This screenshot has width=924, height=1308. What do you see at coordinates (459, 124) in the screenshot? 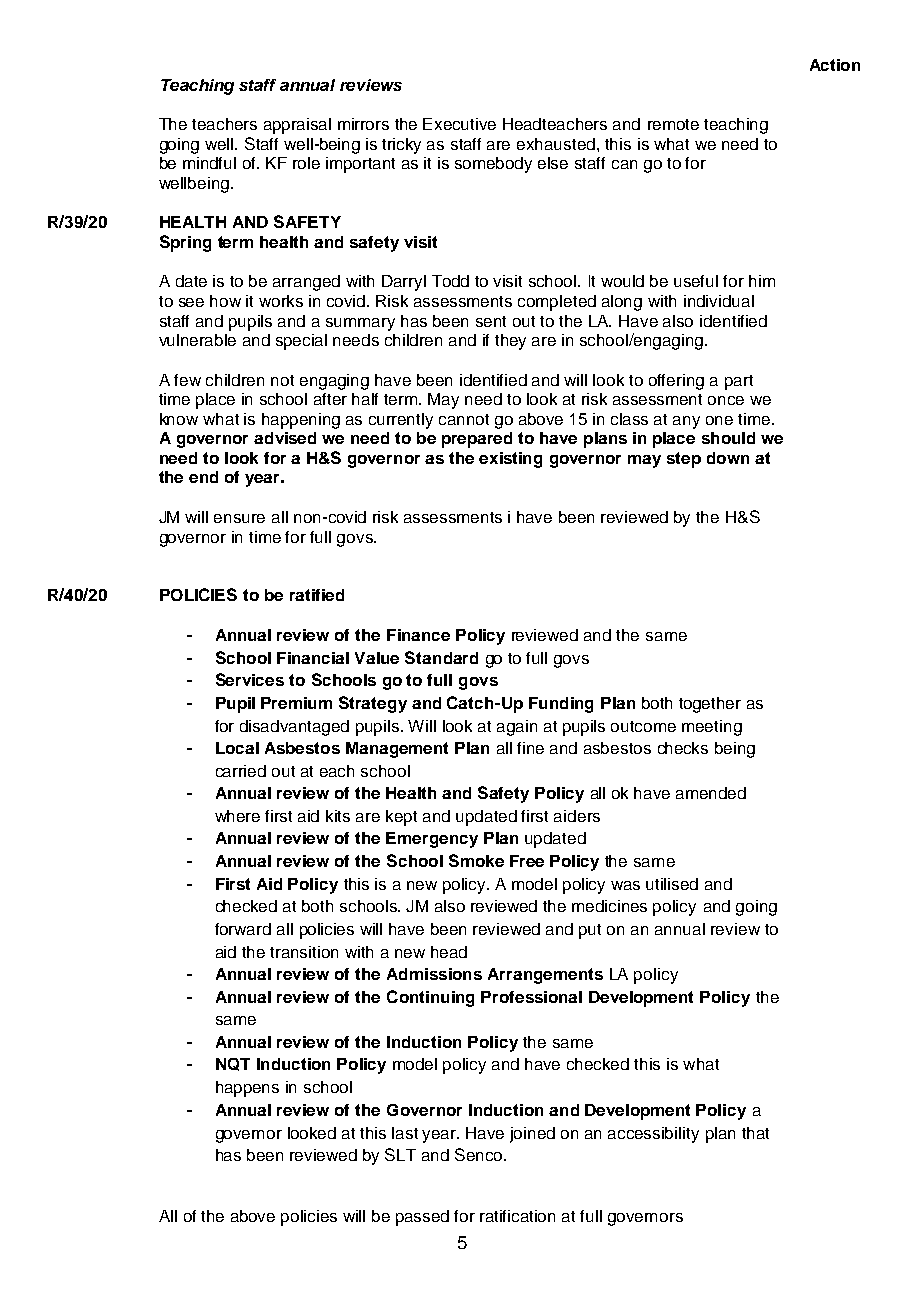
I see `Executive` at bounding box center [459, 124].
